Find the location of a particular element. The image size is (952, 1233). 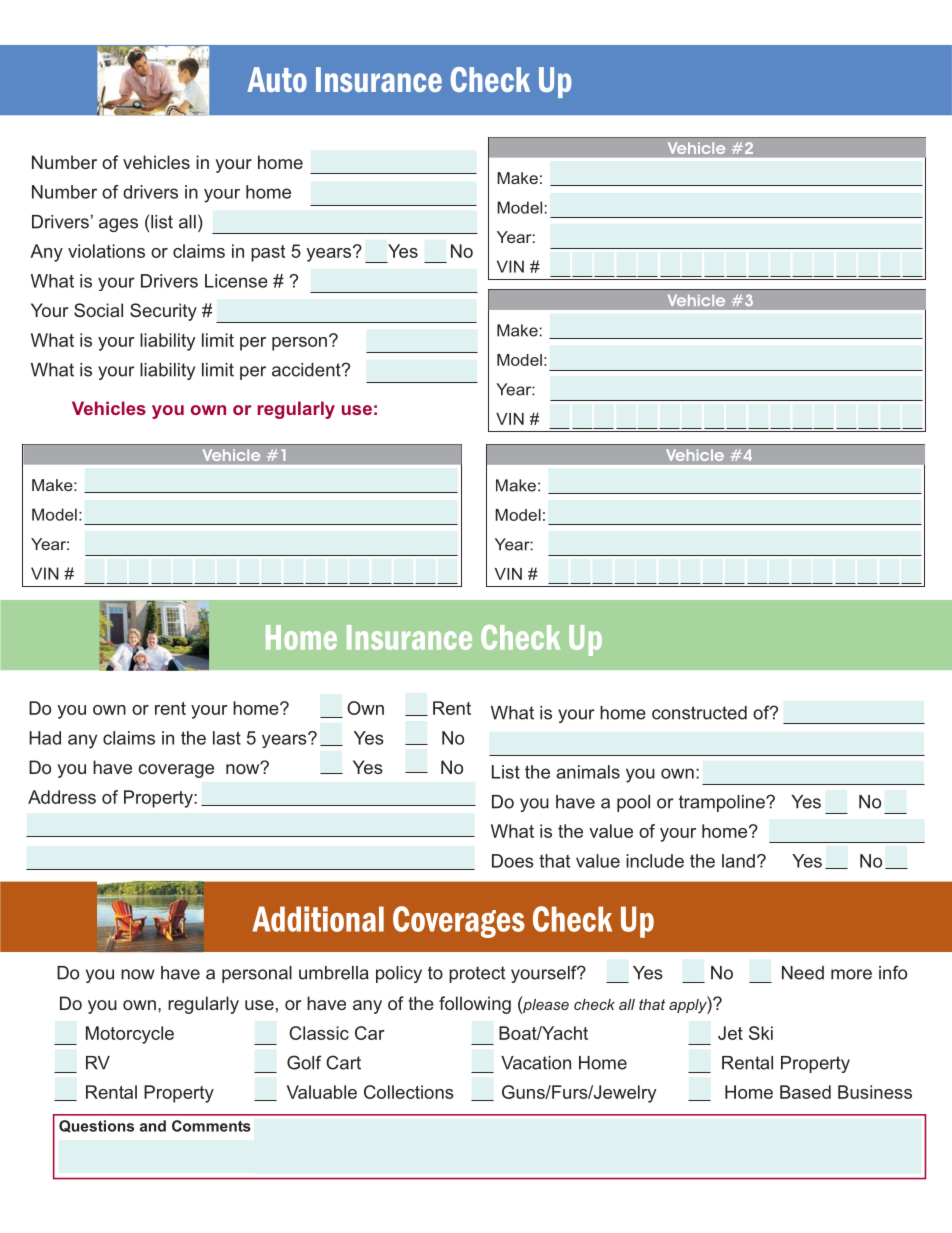

Security is located at coordinates (163, 312).
